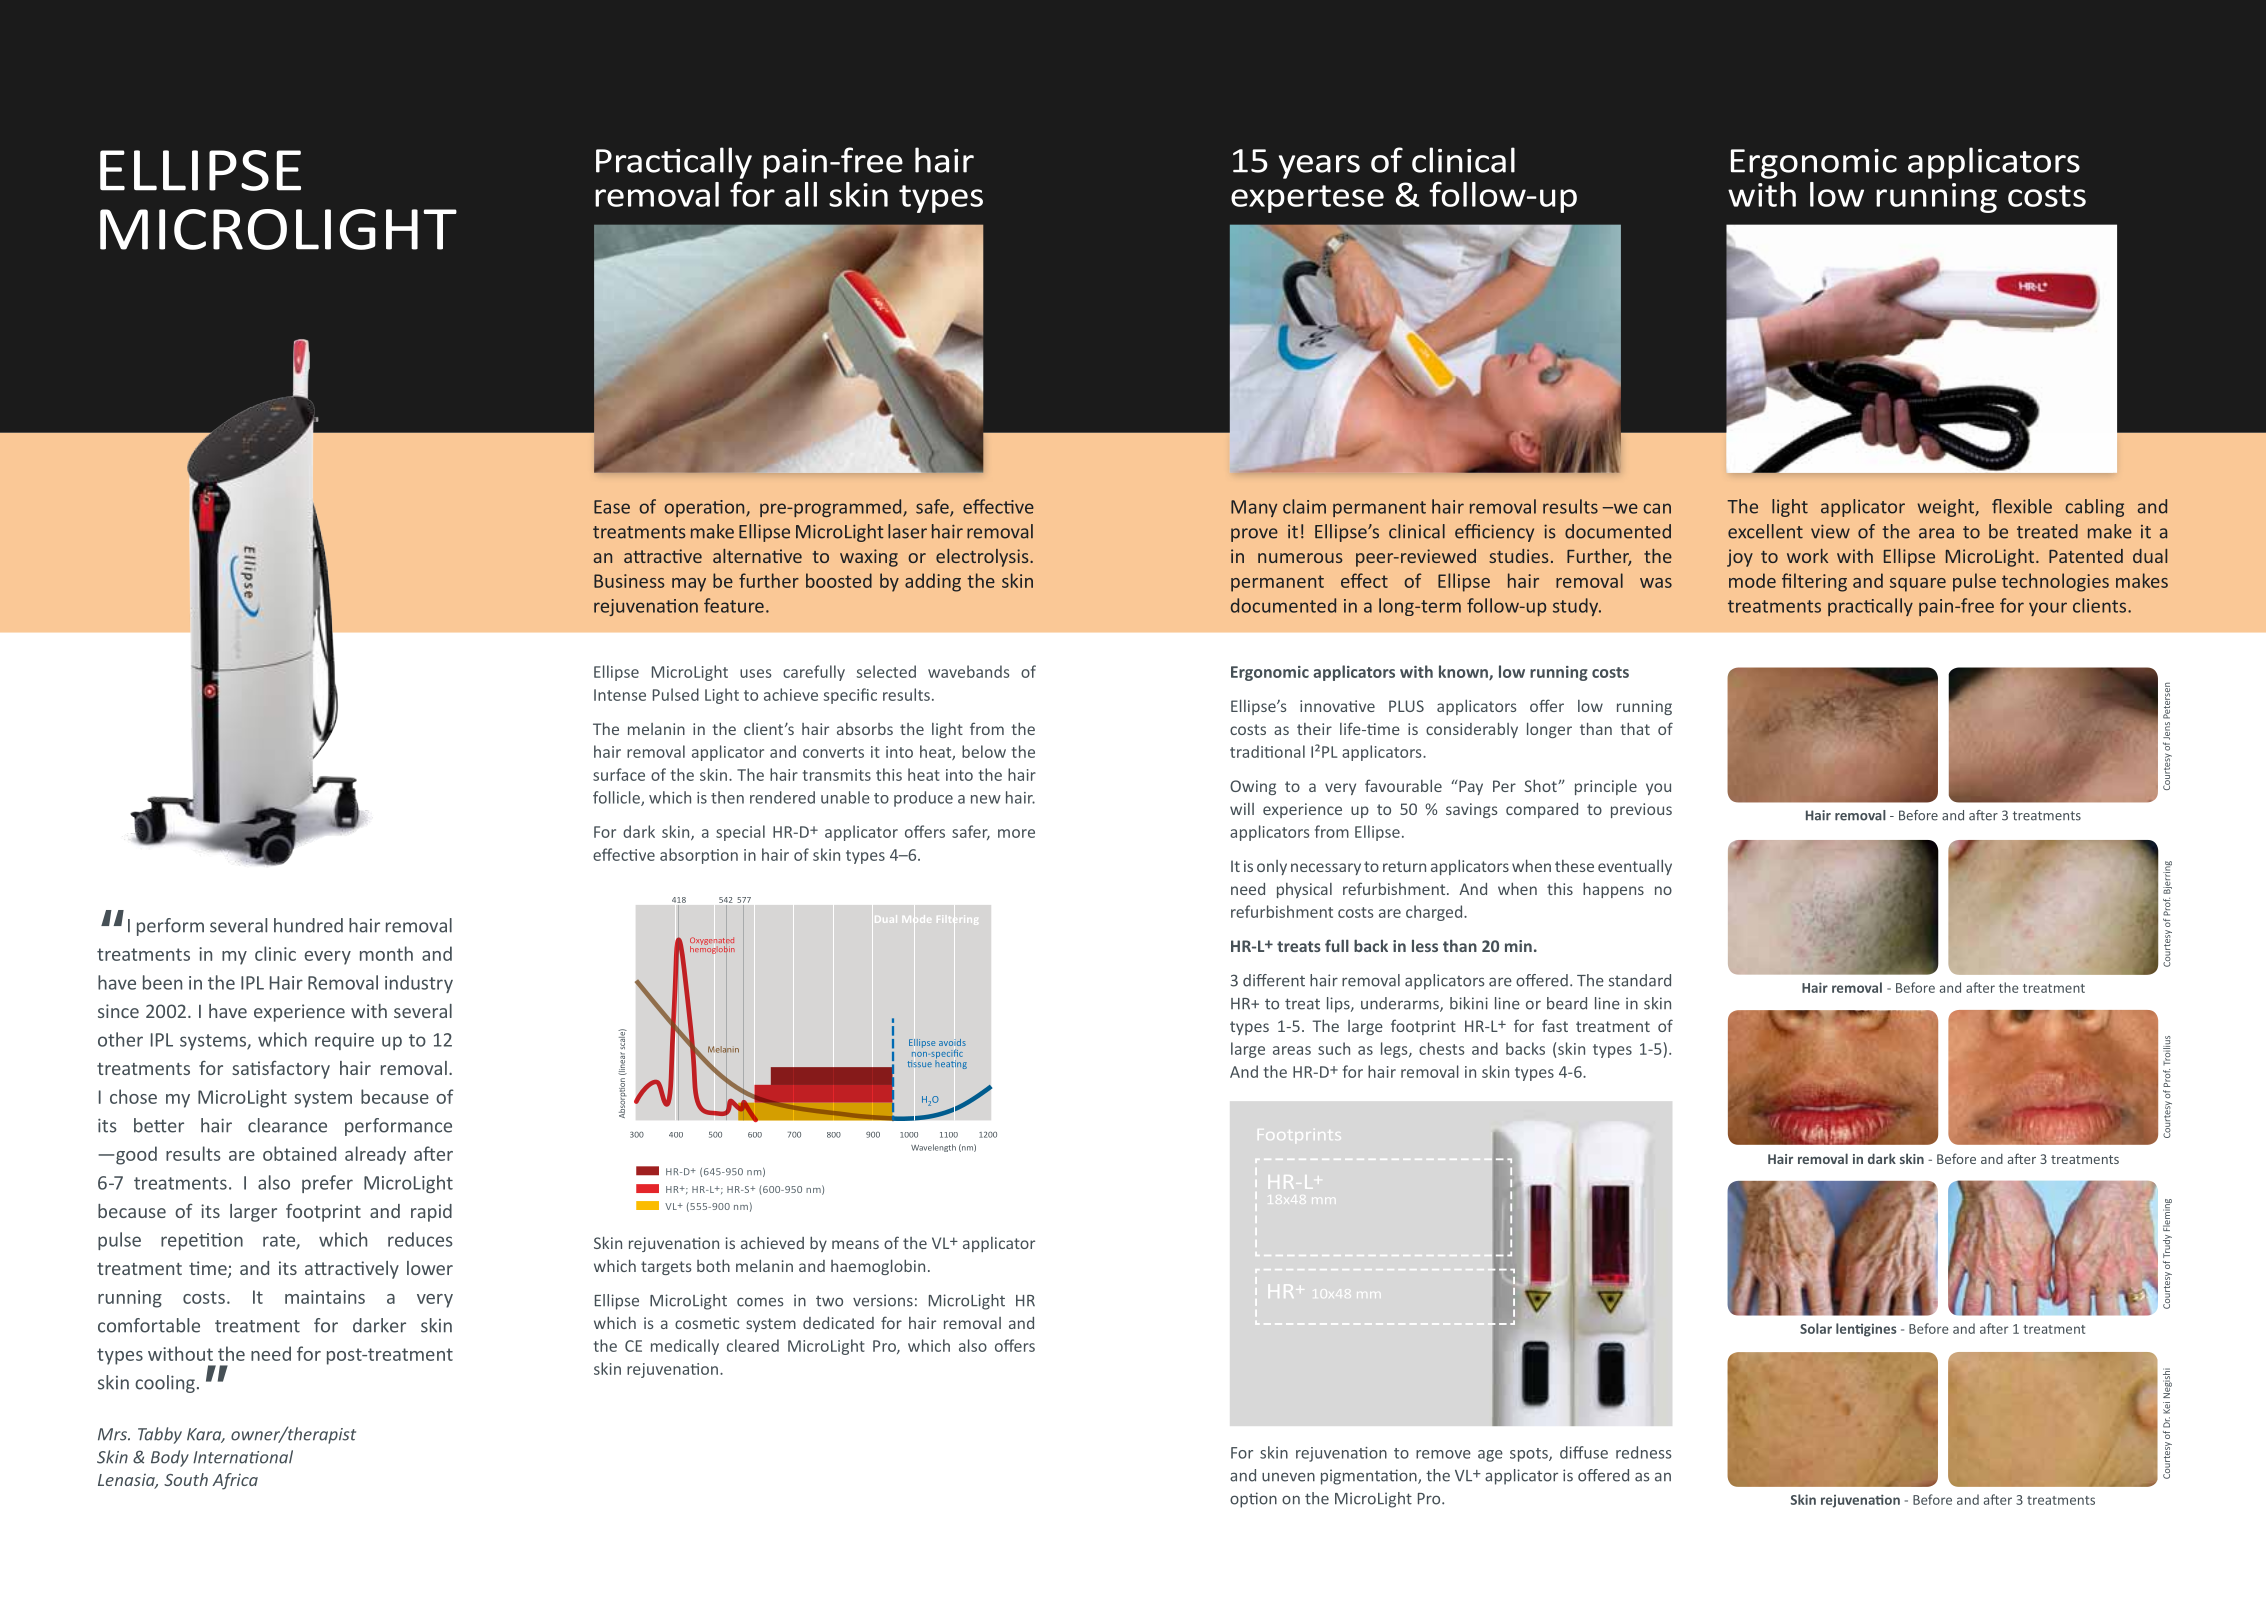 The width and height of the document is (2266, 1603). What do you see at coordinates (1319, 167) in the document?
I see `years` at bounding box center [1319, 167].
